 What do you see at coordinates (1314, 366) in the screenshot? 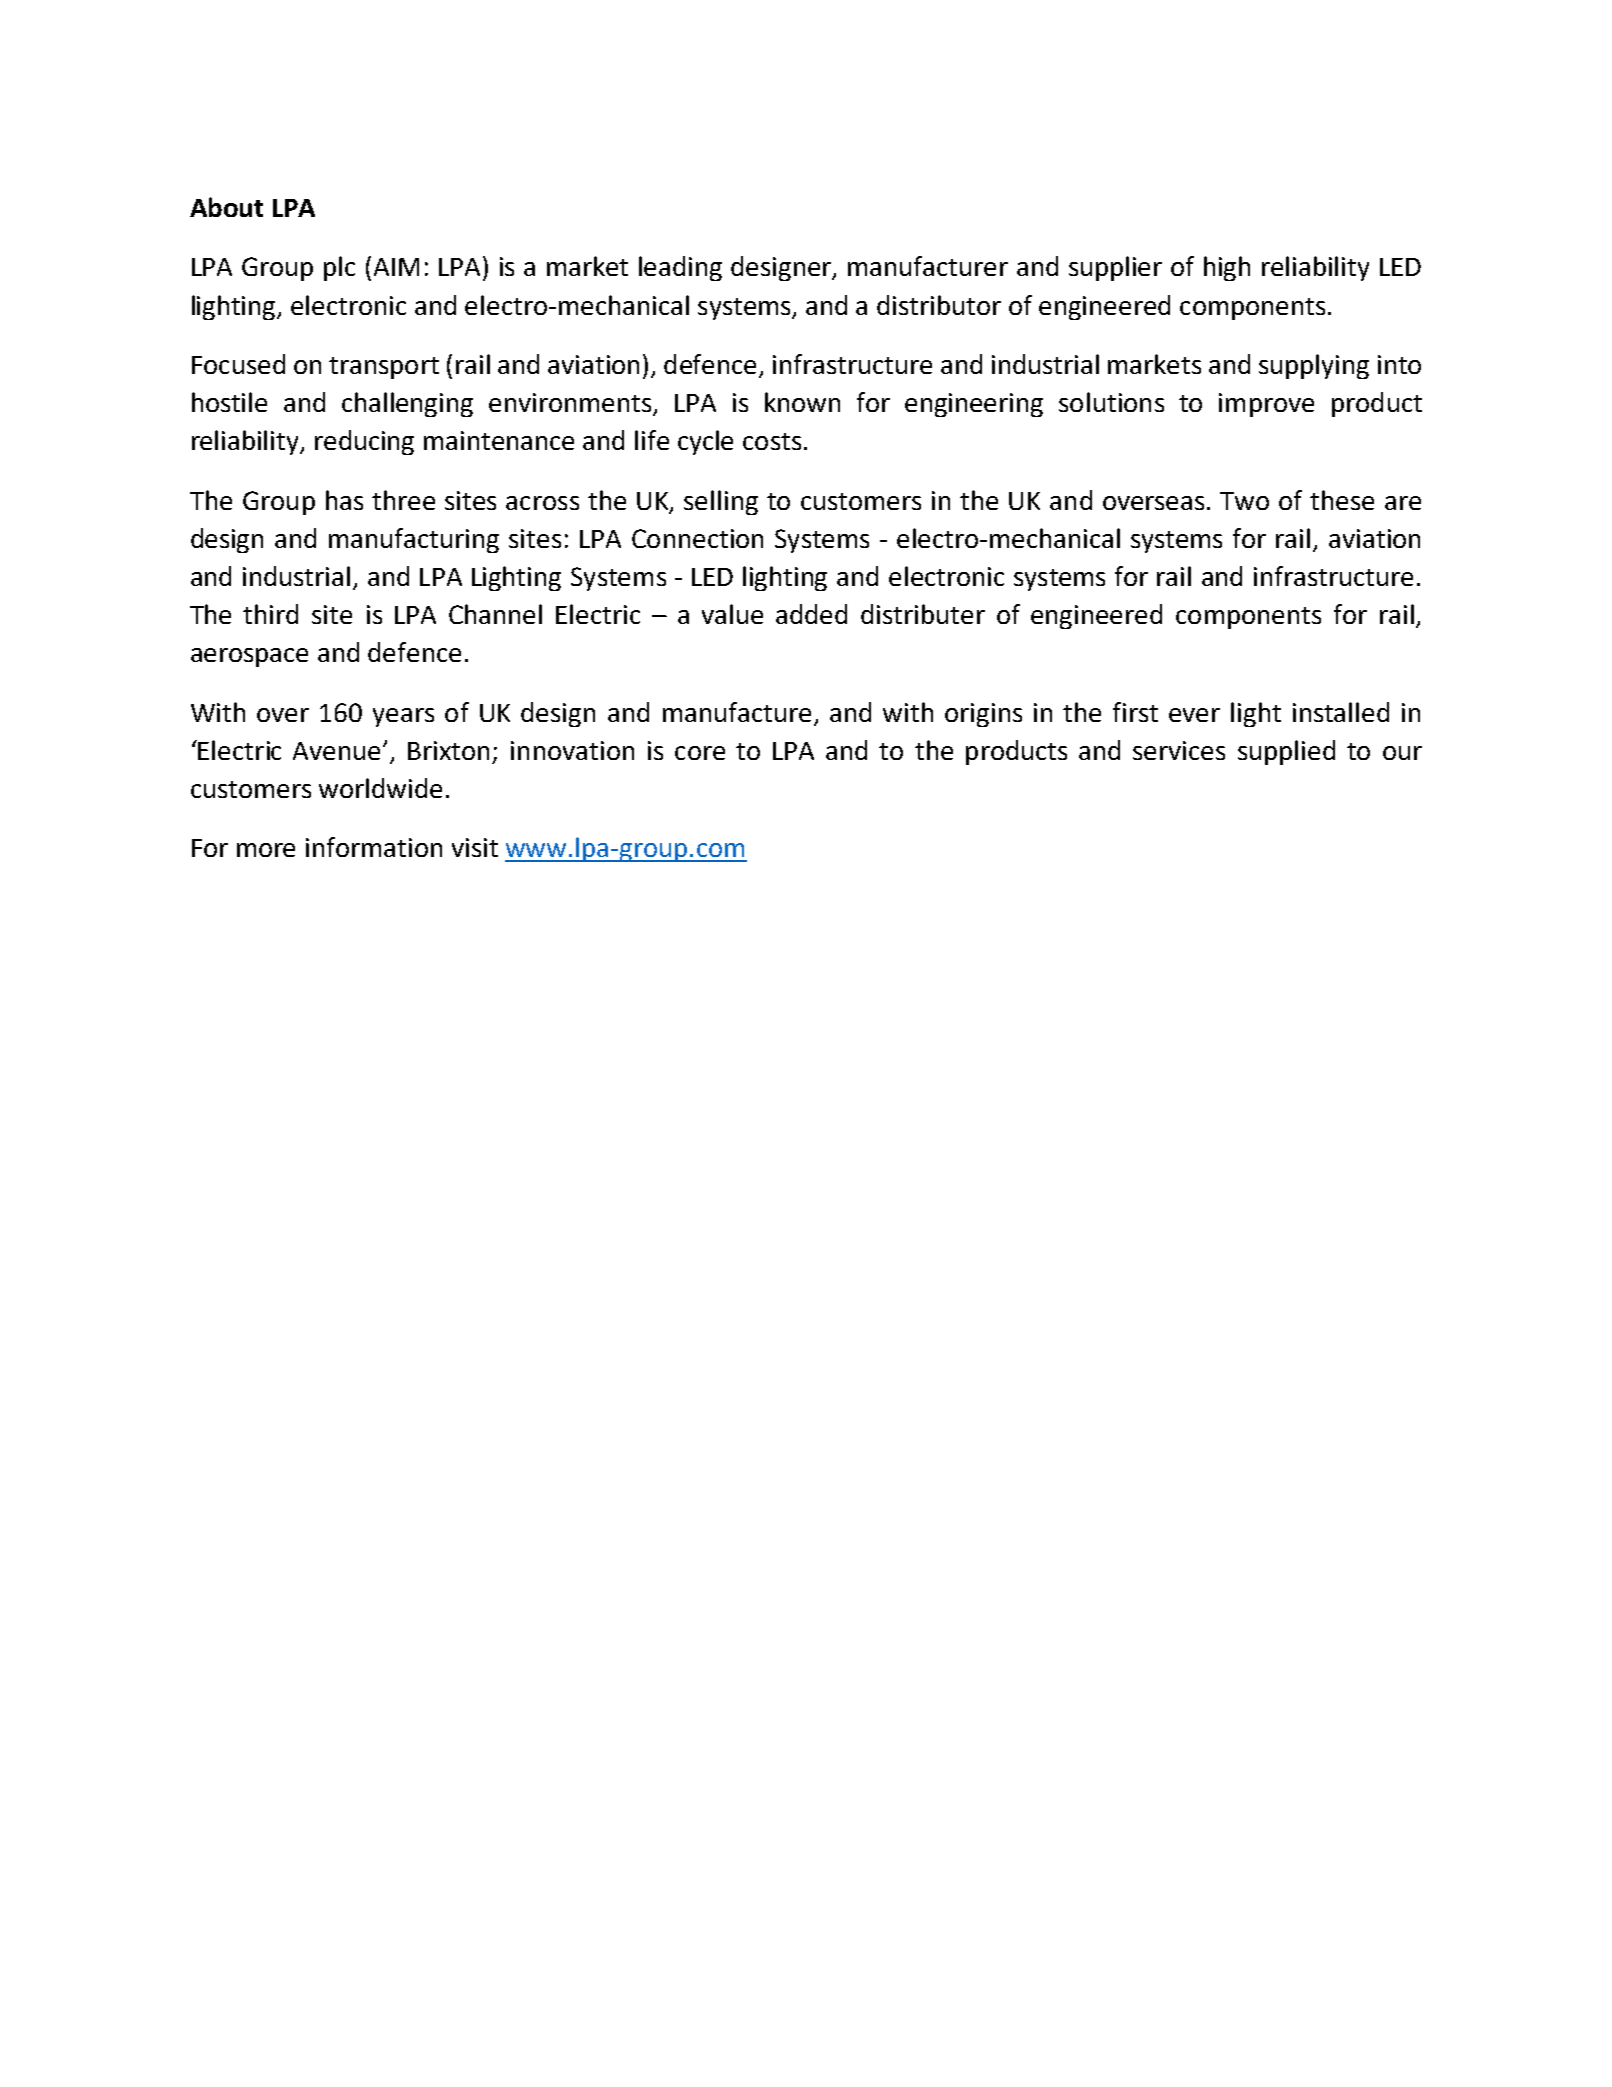
I see `supplying` at bounding box center [1314, 366].
